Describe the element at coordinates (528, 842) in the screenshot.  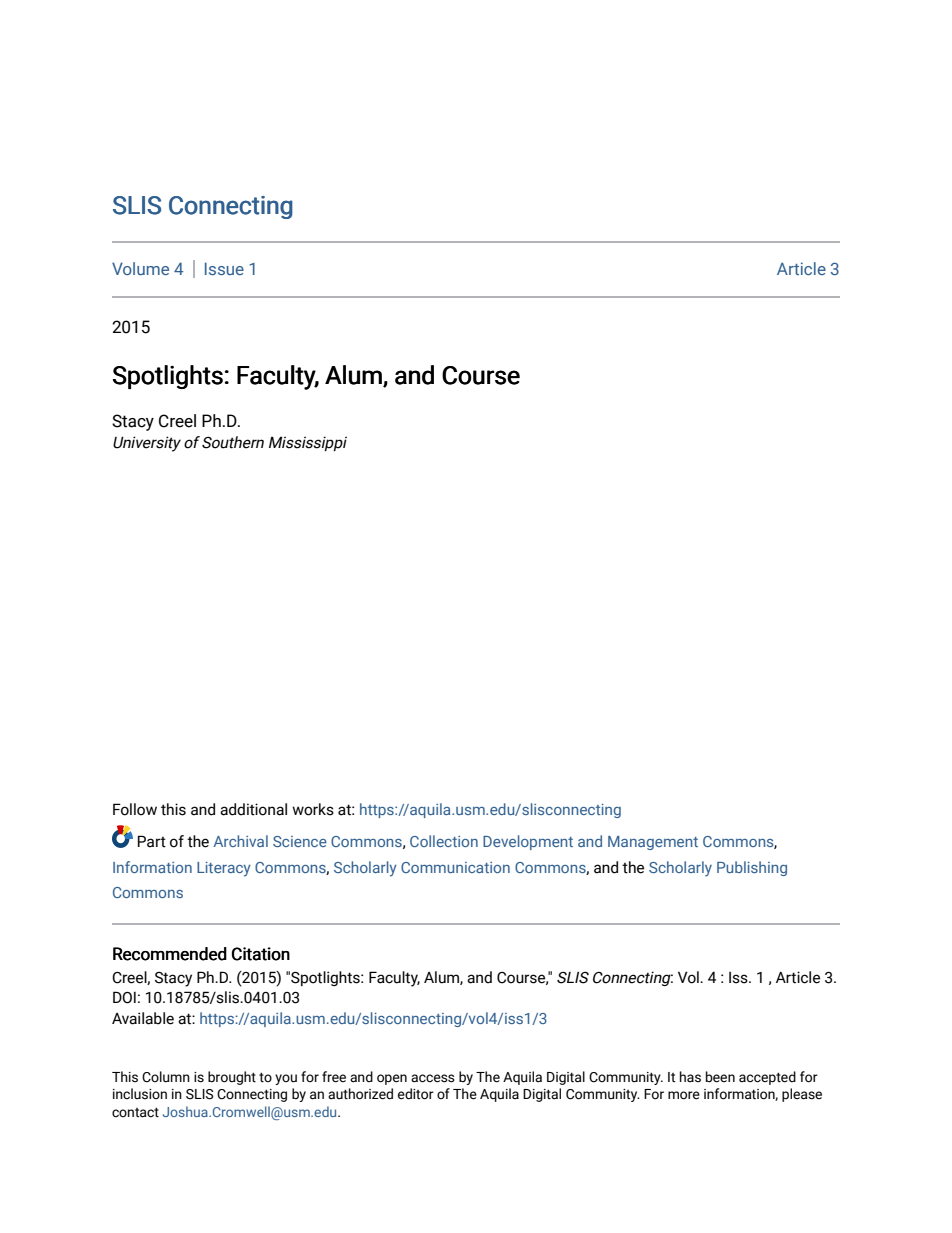
I see `Development` at that location.
